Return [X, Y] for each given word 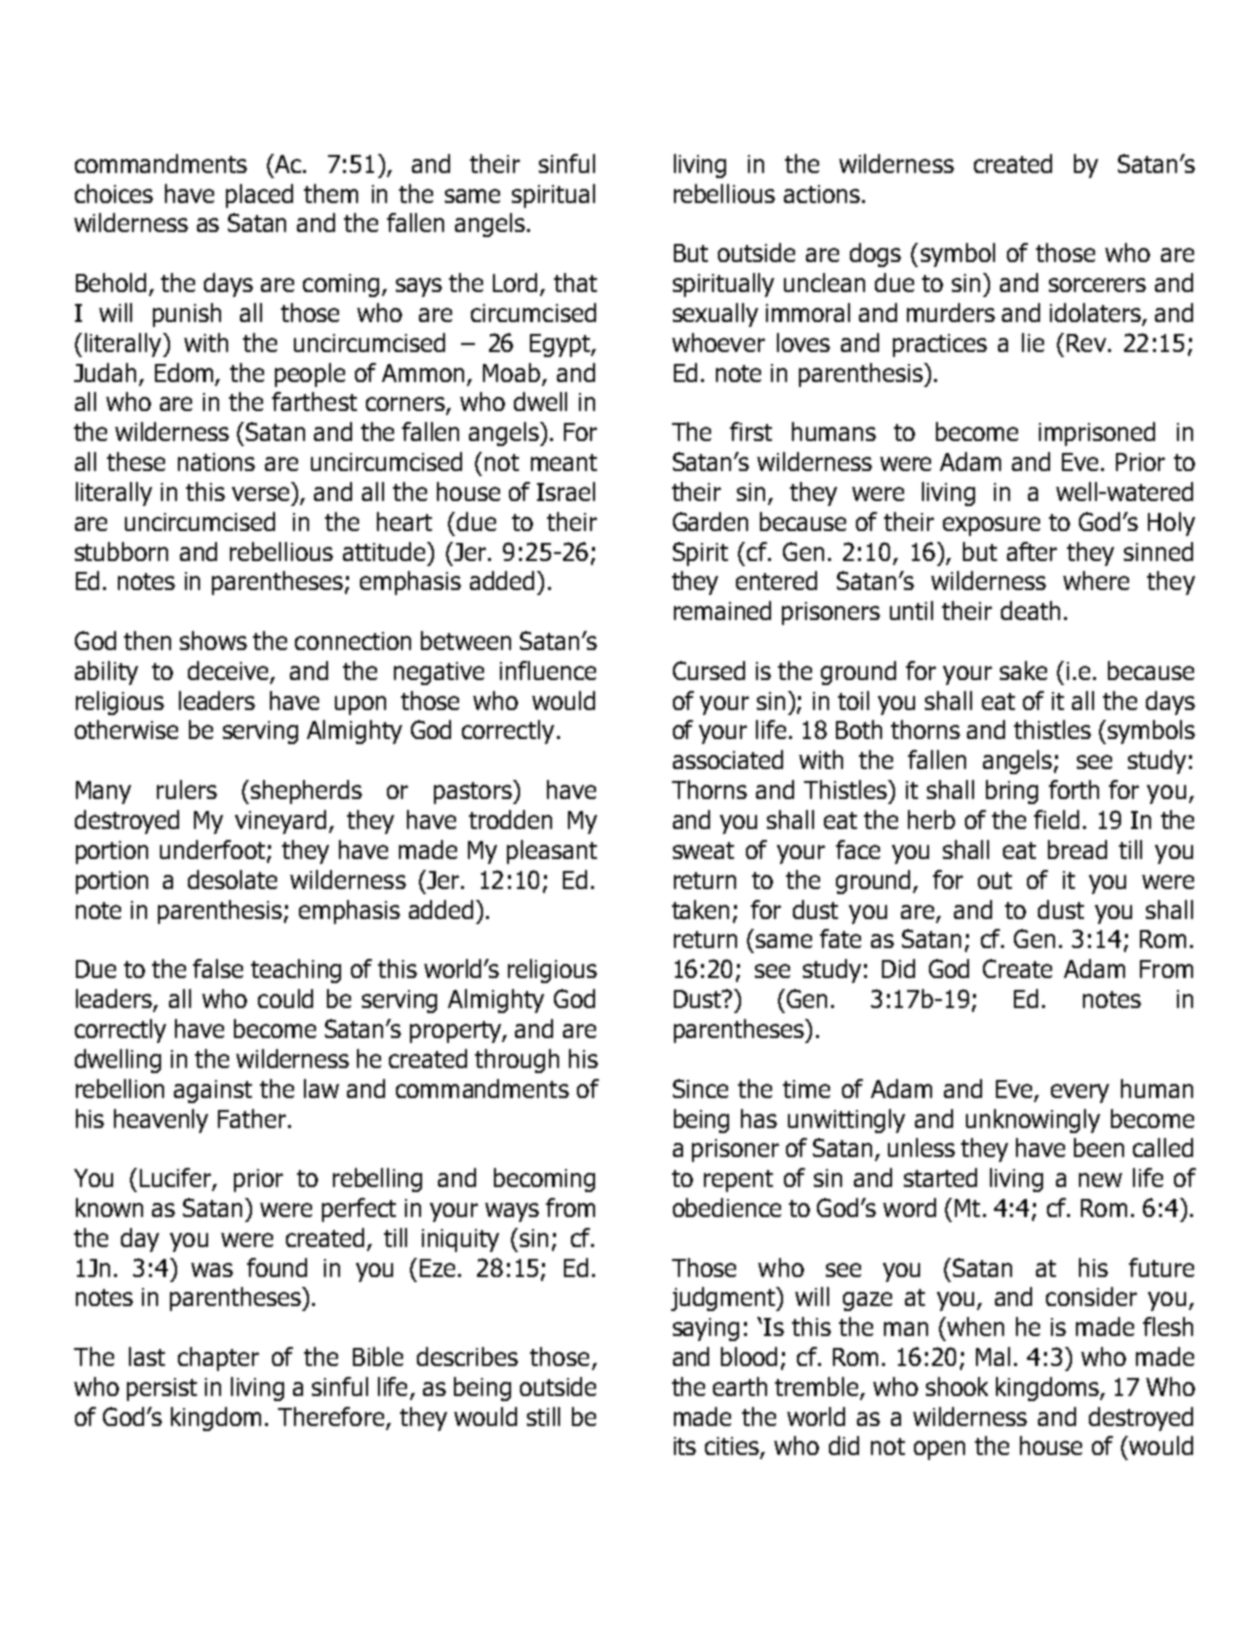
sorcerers [1097, 285]
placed [259, 196]
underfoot [214, 851]
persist [162, 1389]
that [575, 282]
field [1056, 819]
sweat [703, 850]
